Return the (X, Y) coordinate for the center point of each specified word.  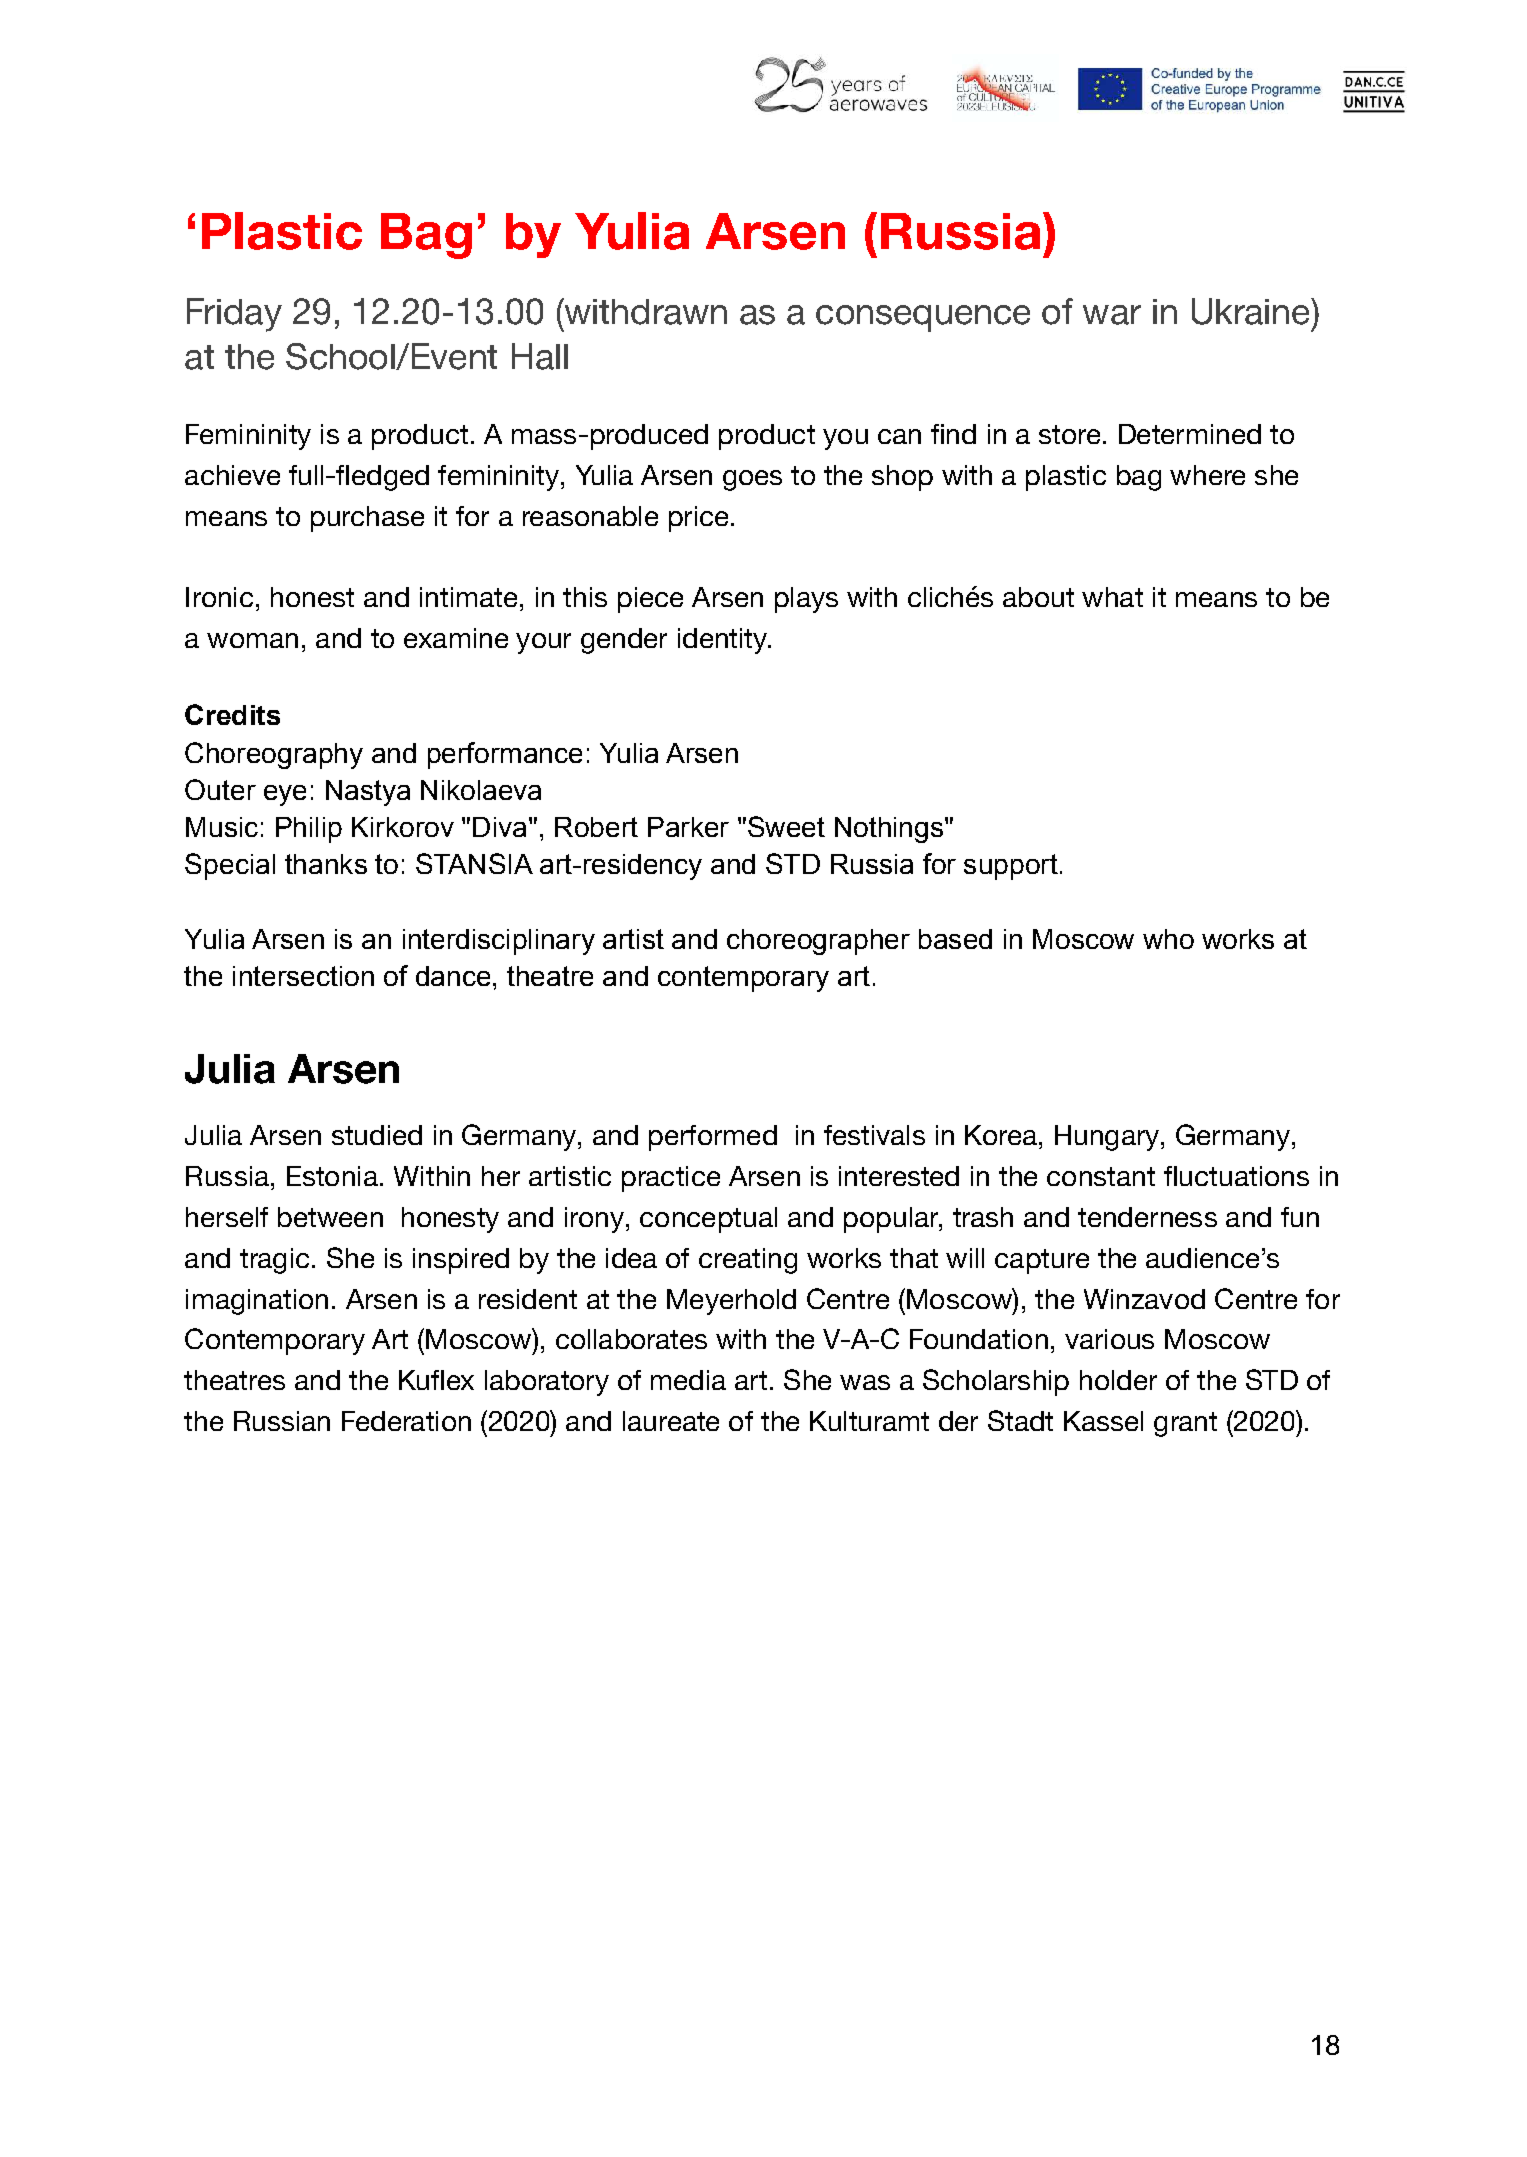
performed (713, 1138)
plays (806, 600)
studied (377, 1135)
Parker (688, 827)
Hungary (1108, 1138)
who (1168, 939)
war (1112, 315)
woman (252, 640)
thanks (326, 864)
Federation (406, 1421)
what (1112, 597)
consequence (923, 318)
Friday (234, 315)
